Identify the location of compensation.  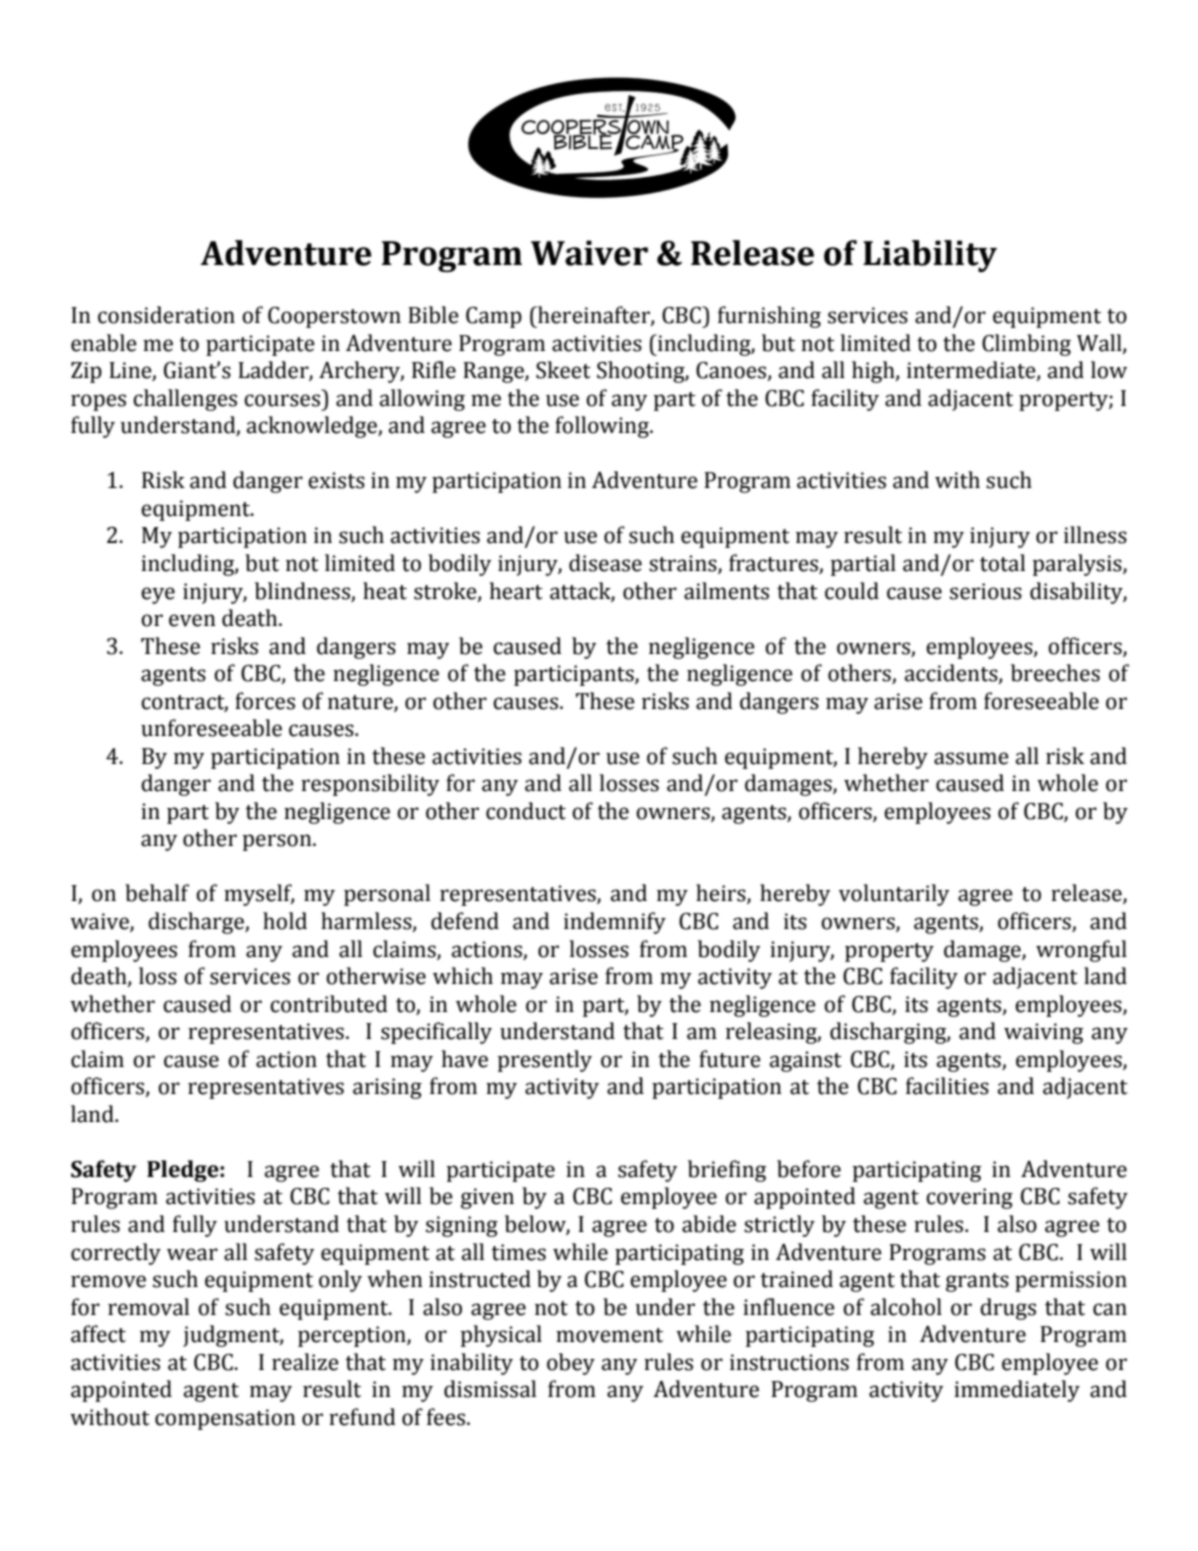
(225, 1419).
